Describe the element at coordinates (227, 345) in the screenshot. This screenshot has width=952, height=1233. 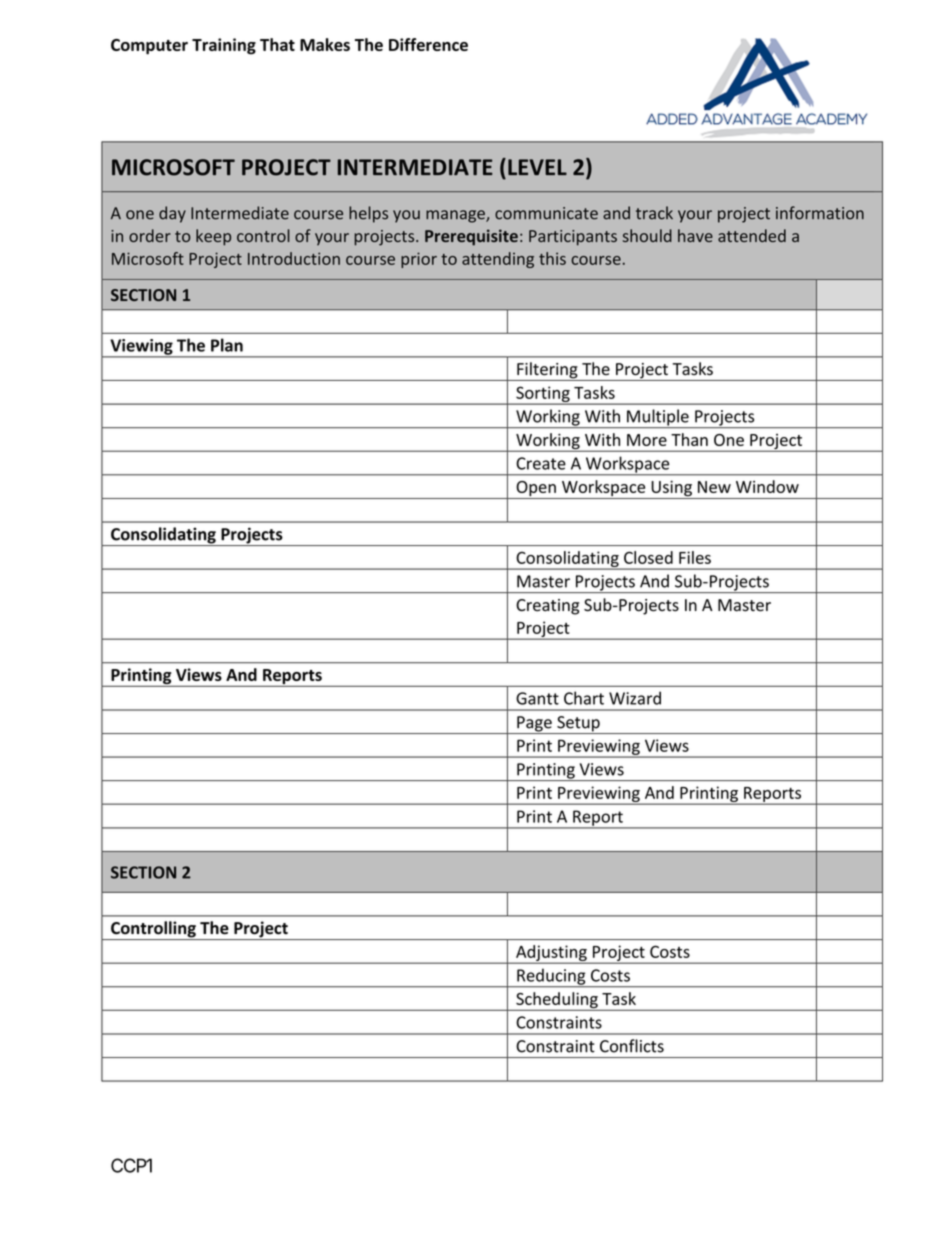
I see `Plan` at that location.
